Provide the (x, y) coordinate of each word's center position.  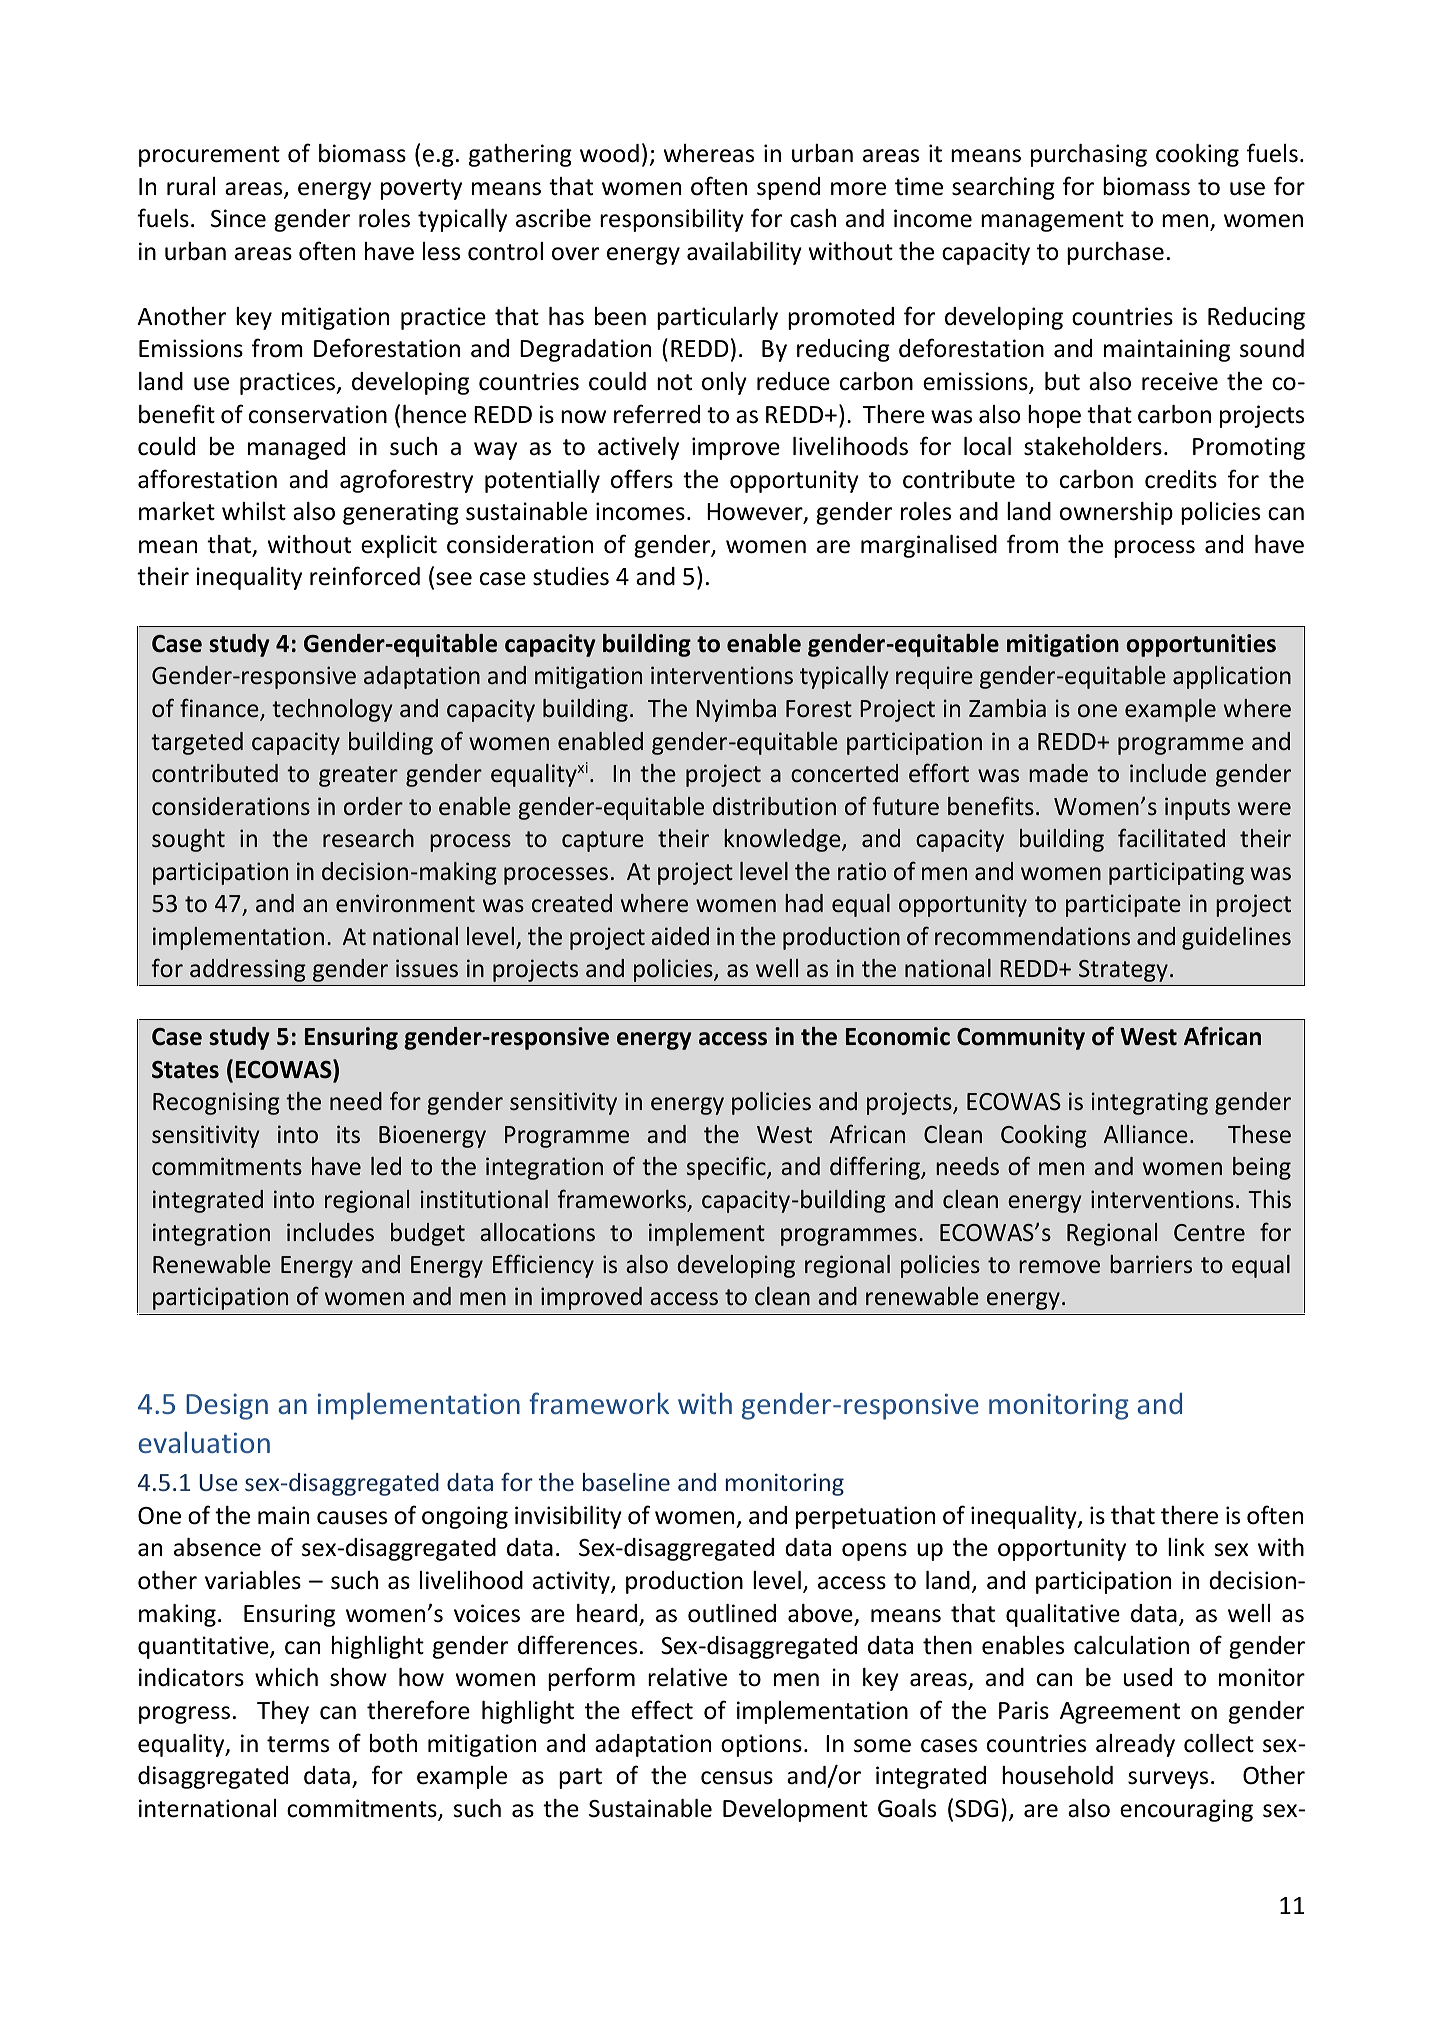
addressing (248, 970)
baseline (626, 1482)
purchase (1115, 253)
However (756, 513)
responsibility (672, 220)
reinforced (365, 576)
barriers (1151, 1264)
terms (298, 1744)
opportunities (1201, 645)
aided (680, 936)
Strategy (1123, 971)
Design (227, 1406)
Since (238, 218)
